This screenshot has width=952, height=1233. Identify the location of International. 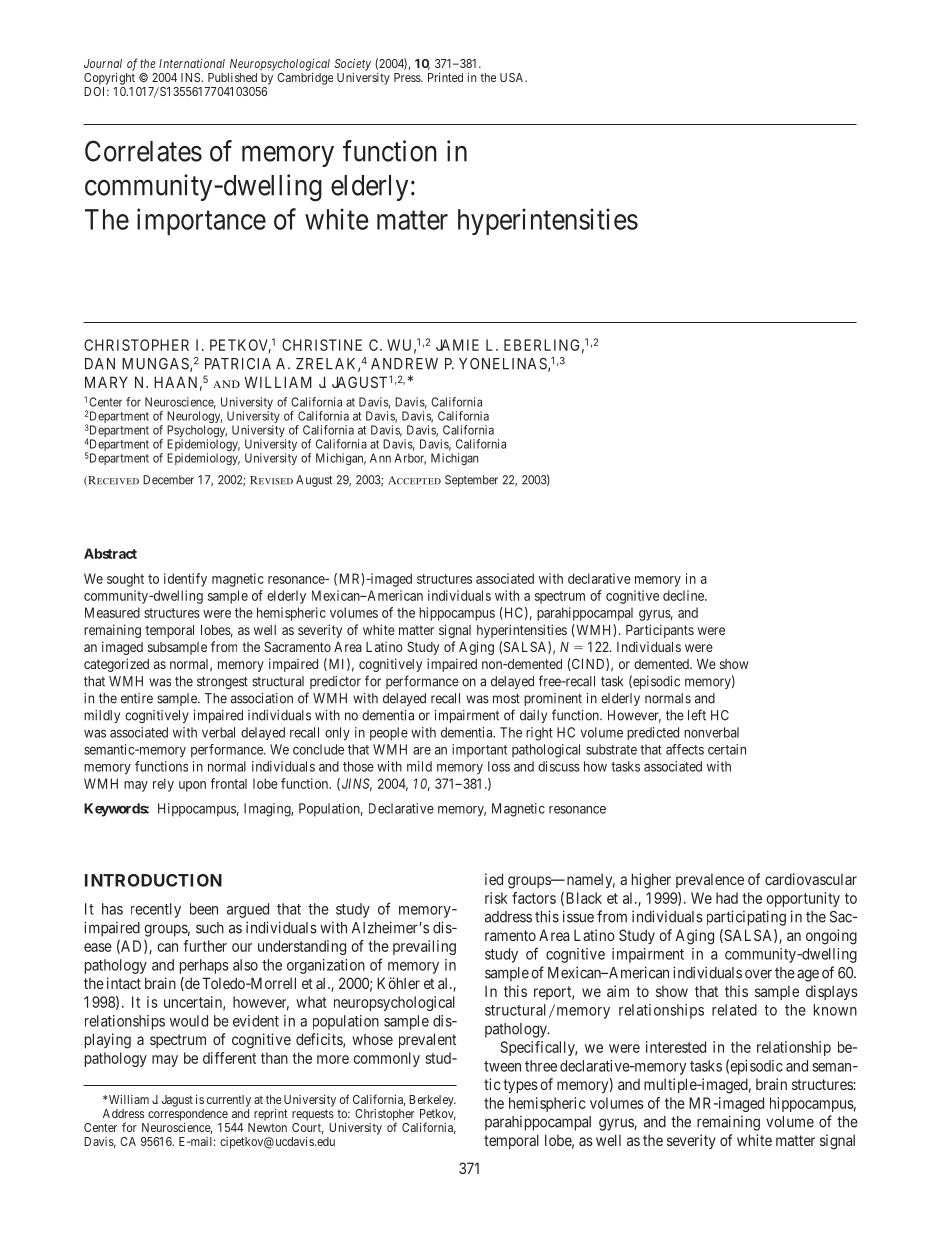
(192, 63).
